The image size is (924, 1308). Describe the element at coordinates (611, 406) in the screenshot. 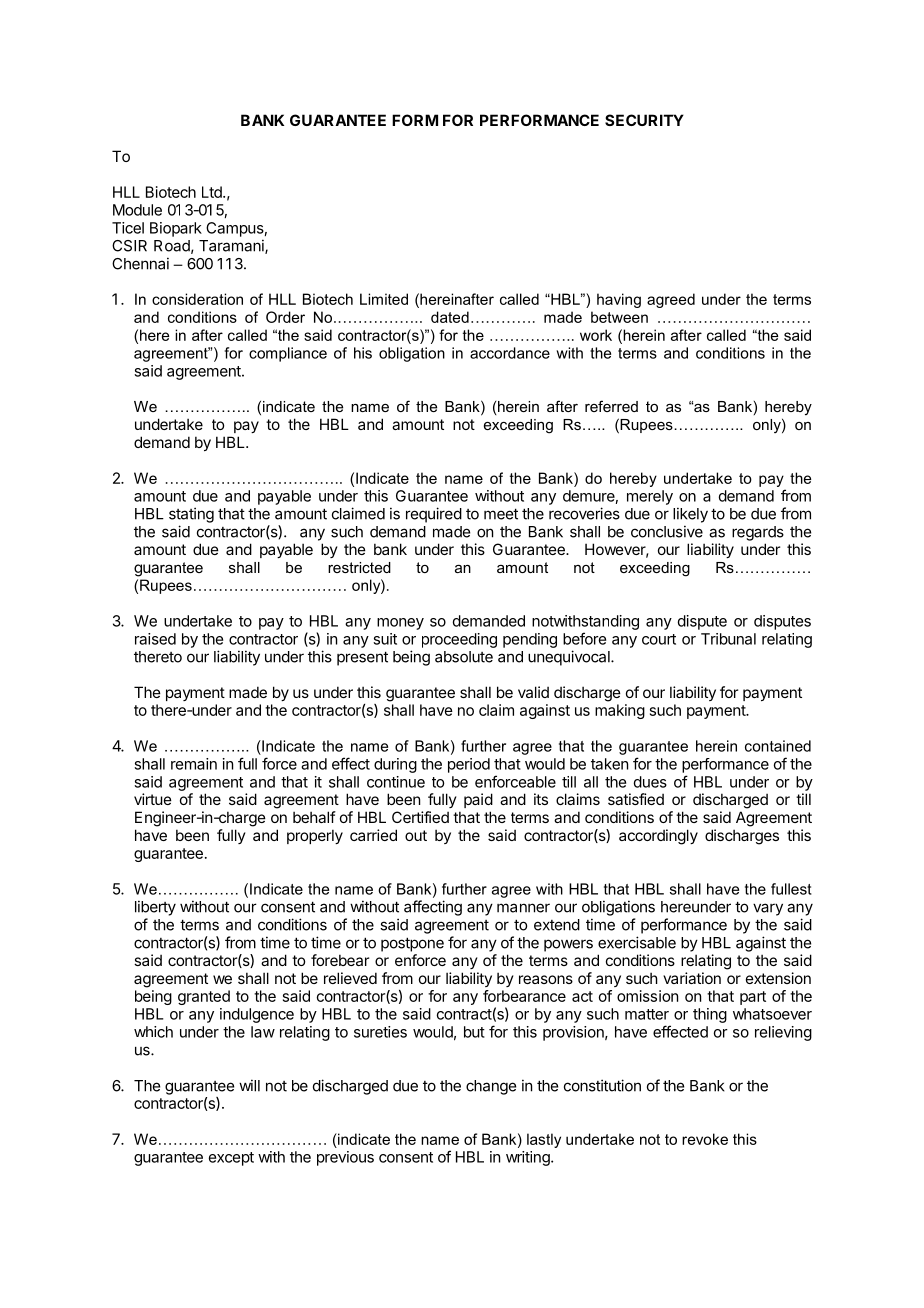

I see `referred` at that location.
